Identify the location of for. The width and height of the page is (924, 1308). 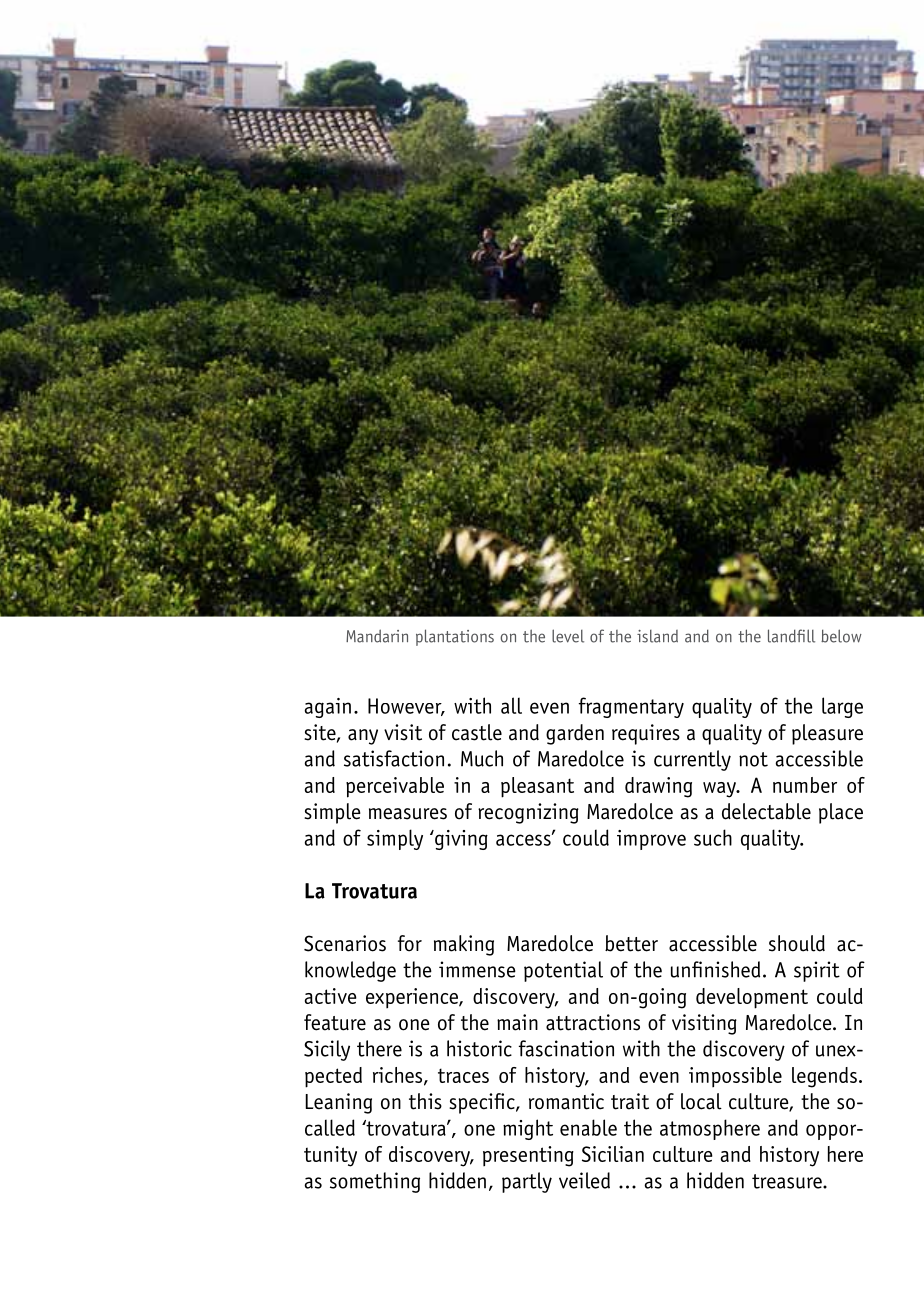
(410, 943).
